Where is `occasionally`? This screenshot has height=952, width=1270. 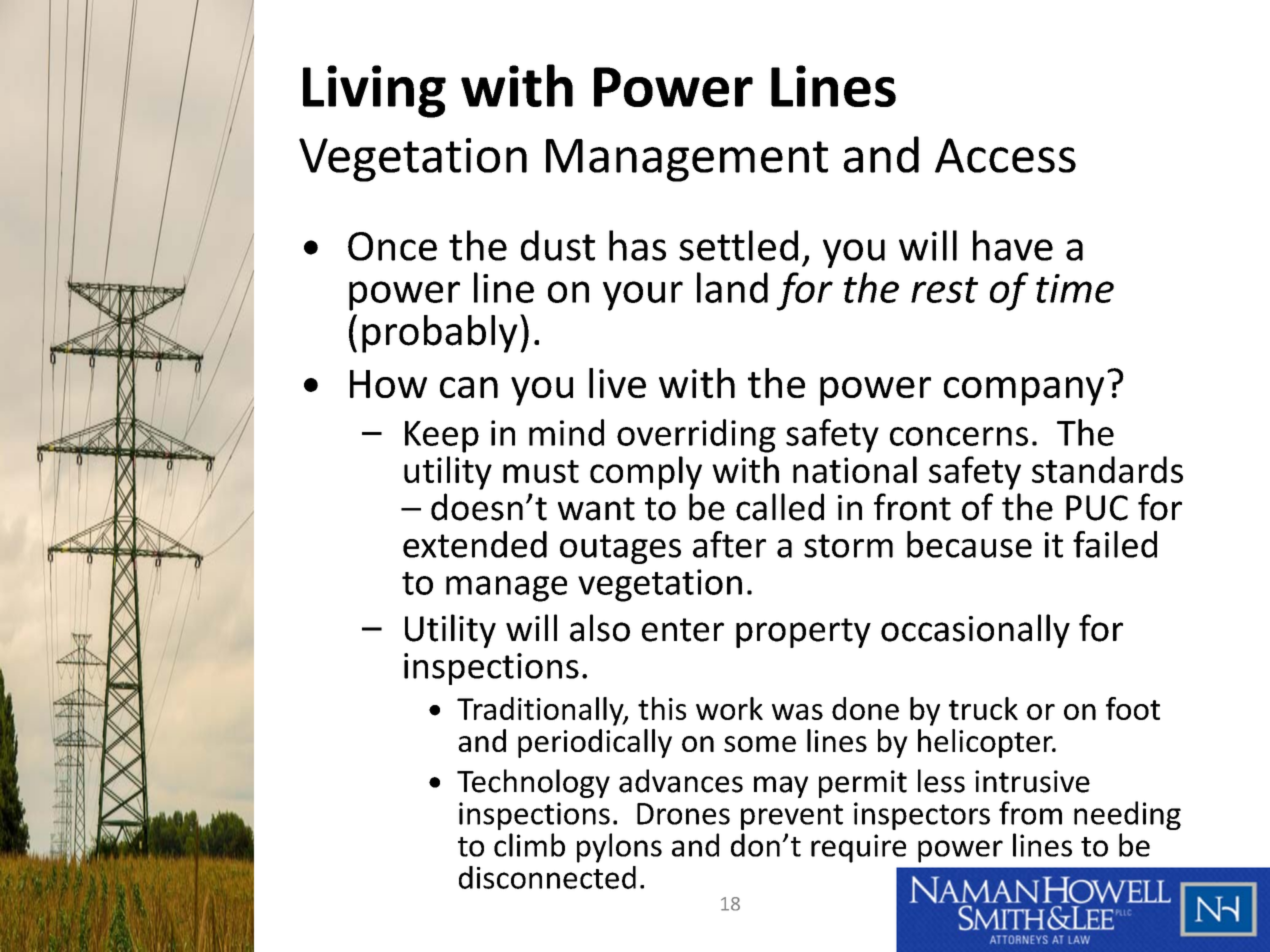
occasionally is located at coordinates (975, 631).
